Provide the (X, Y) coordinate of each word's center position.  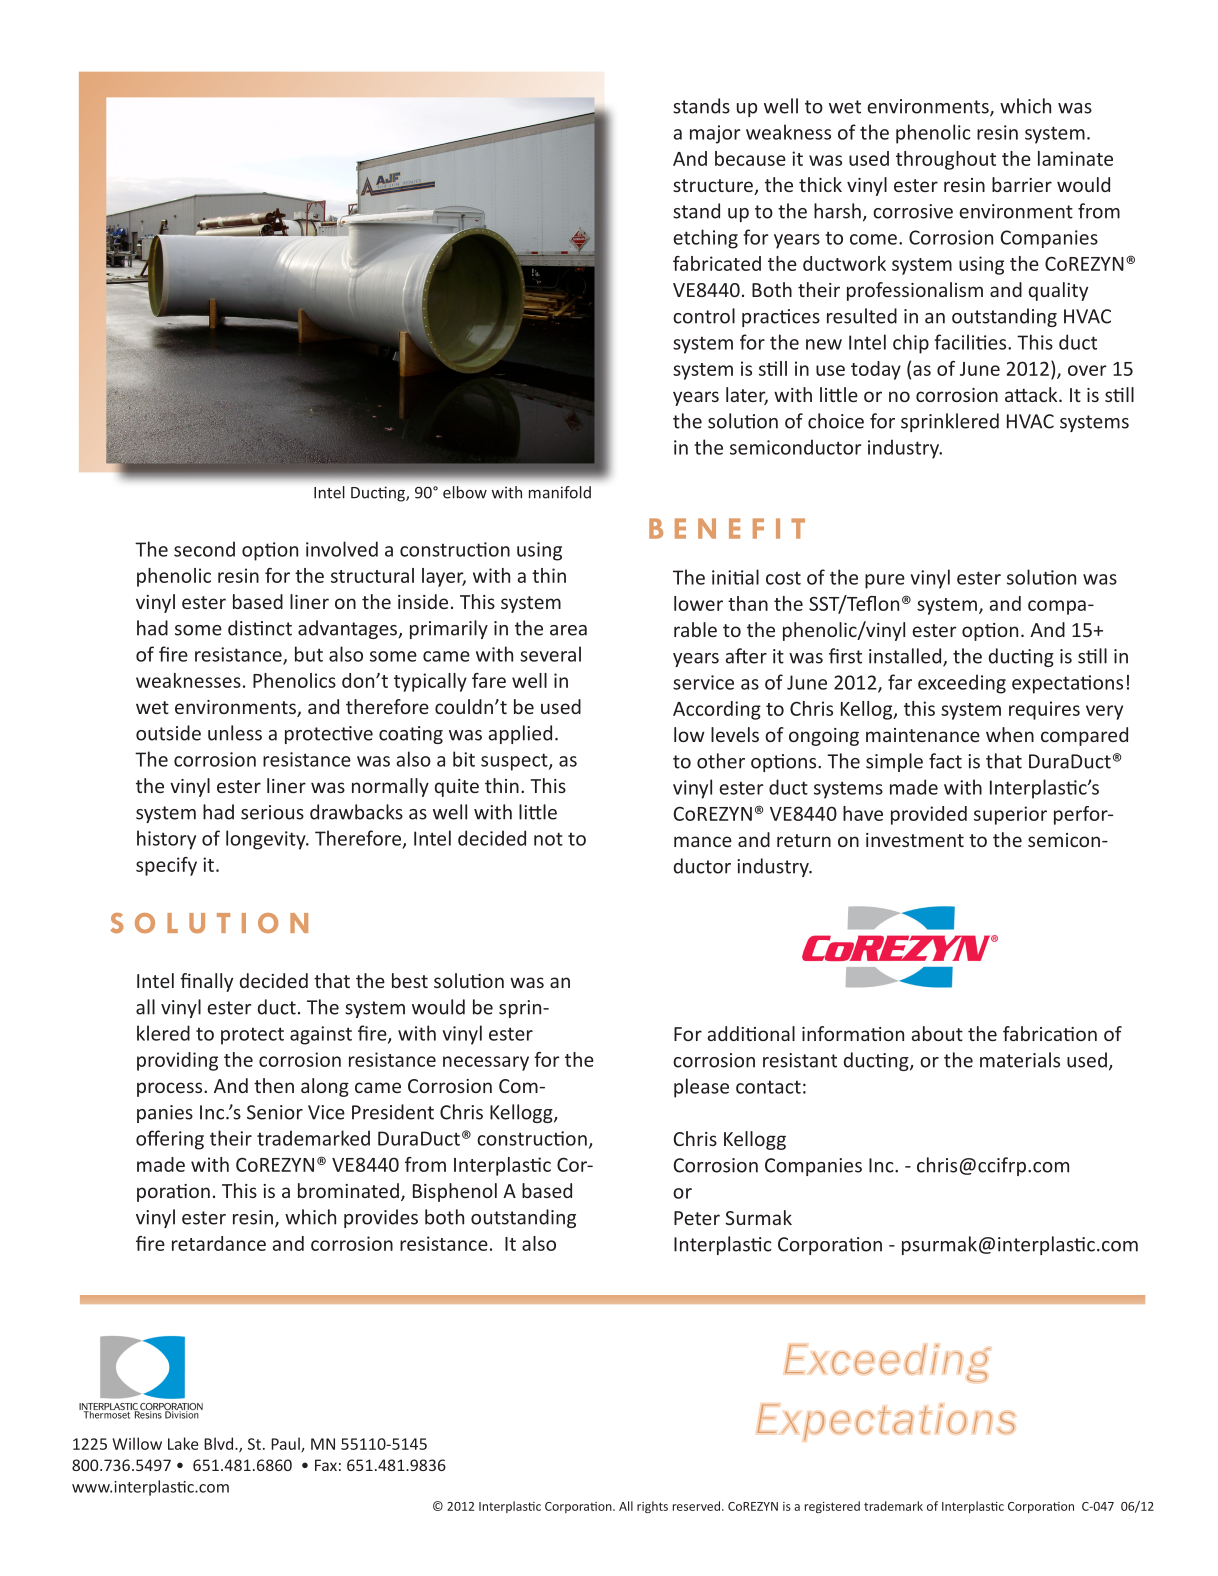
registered (832, 1507)
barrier (1022, 184)
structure (714, 187)
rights (652, 1507)
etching (705, 239)
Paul (286, 1444)
